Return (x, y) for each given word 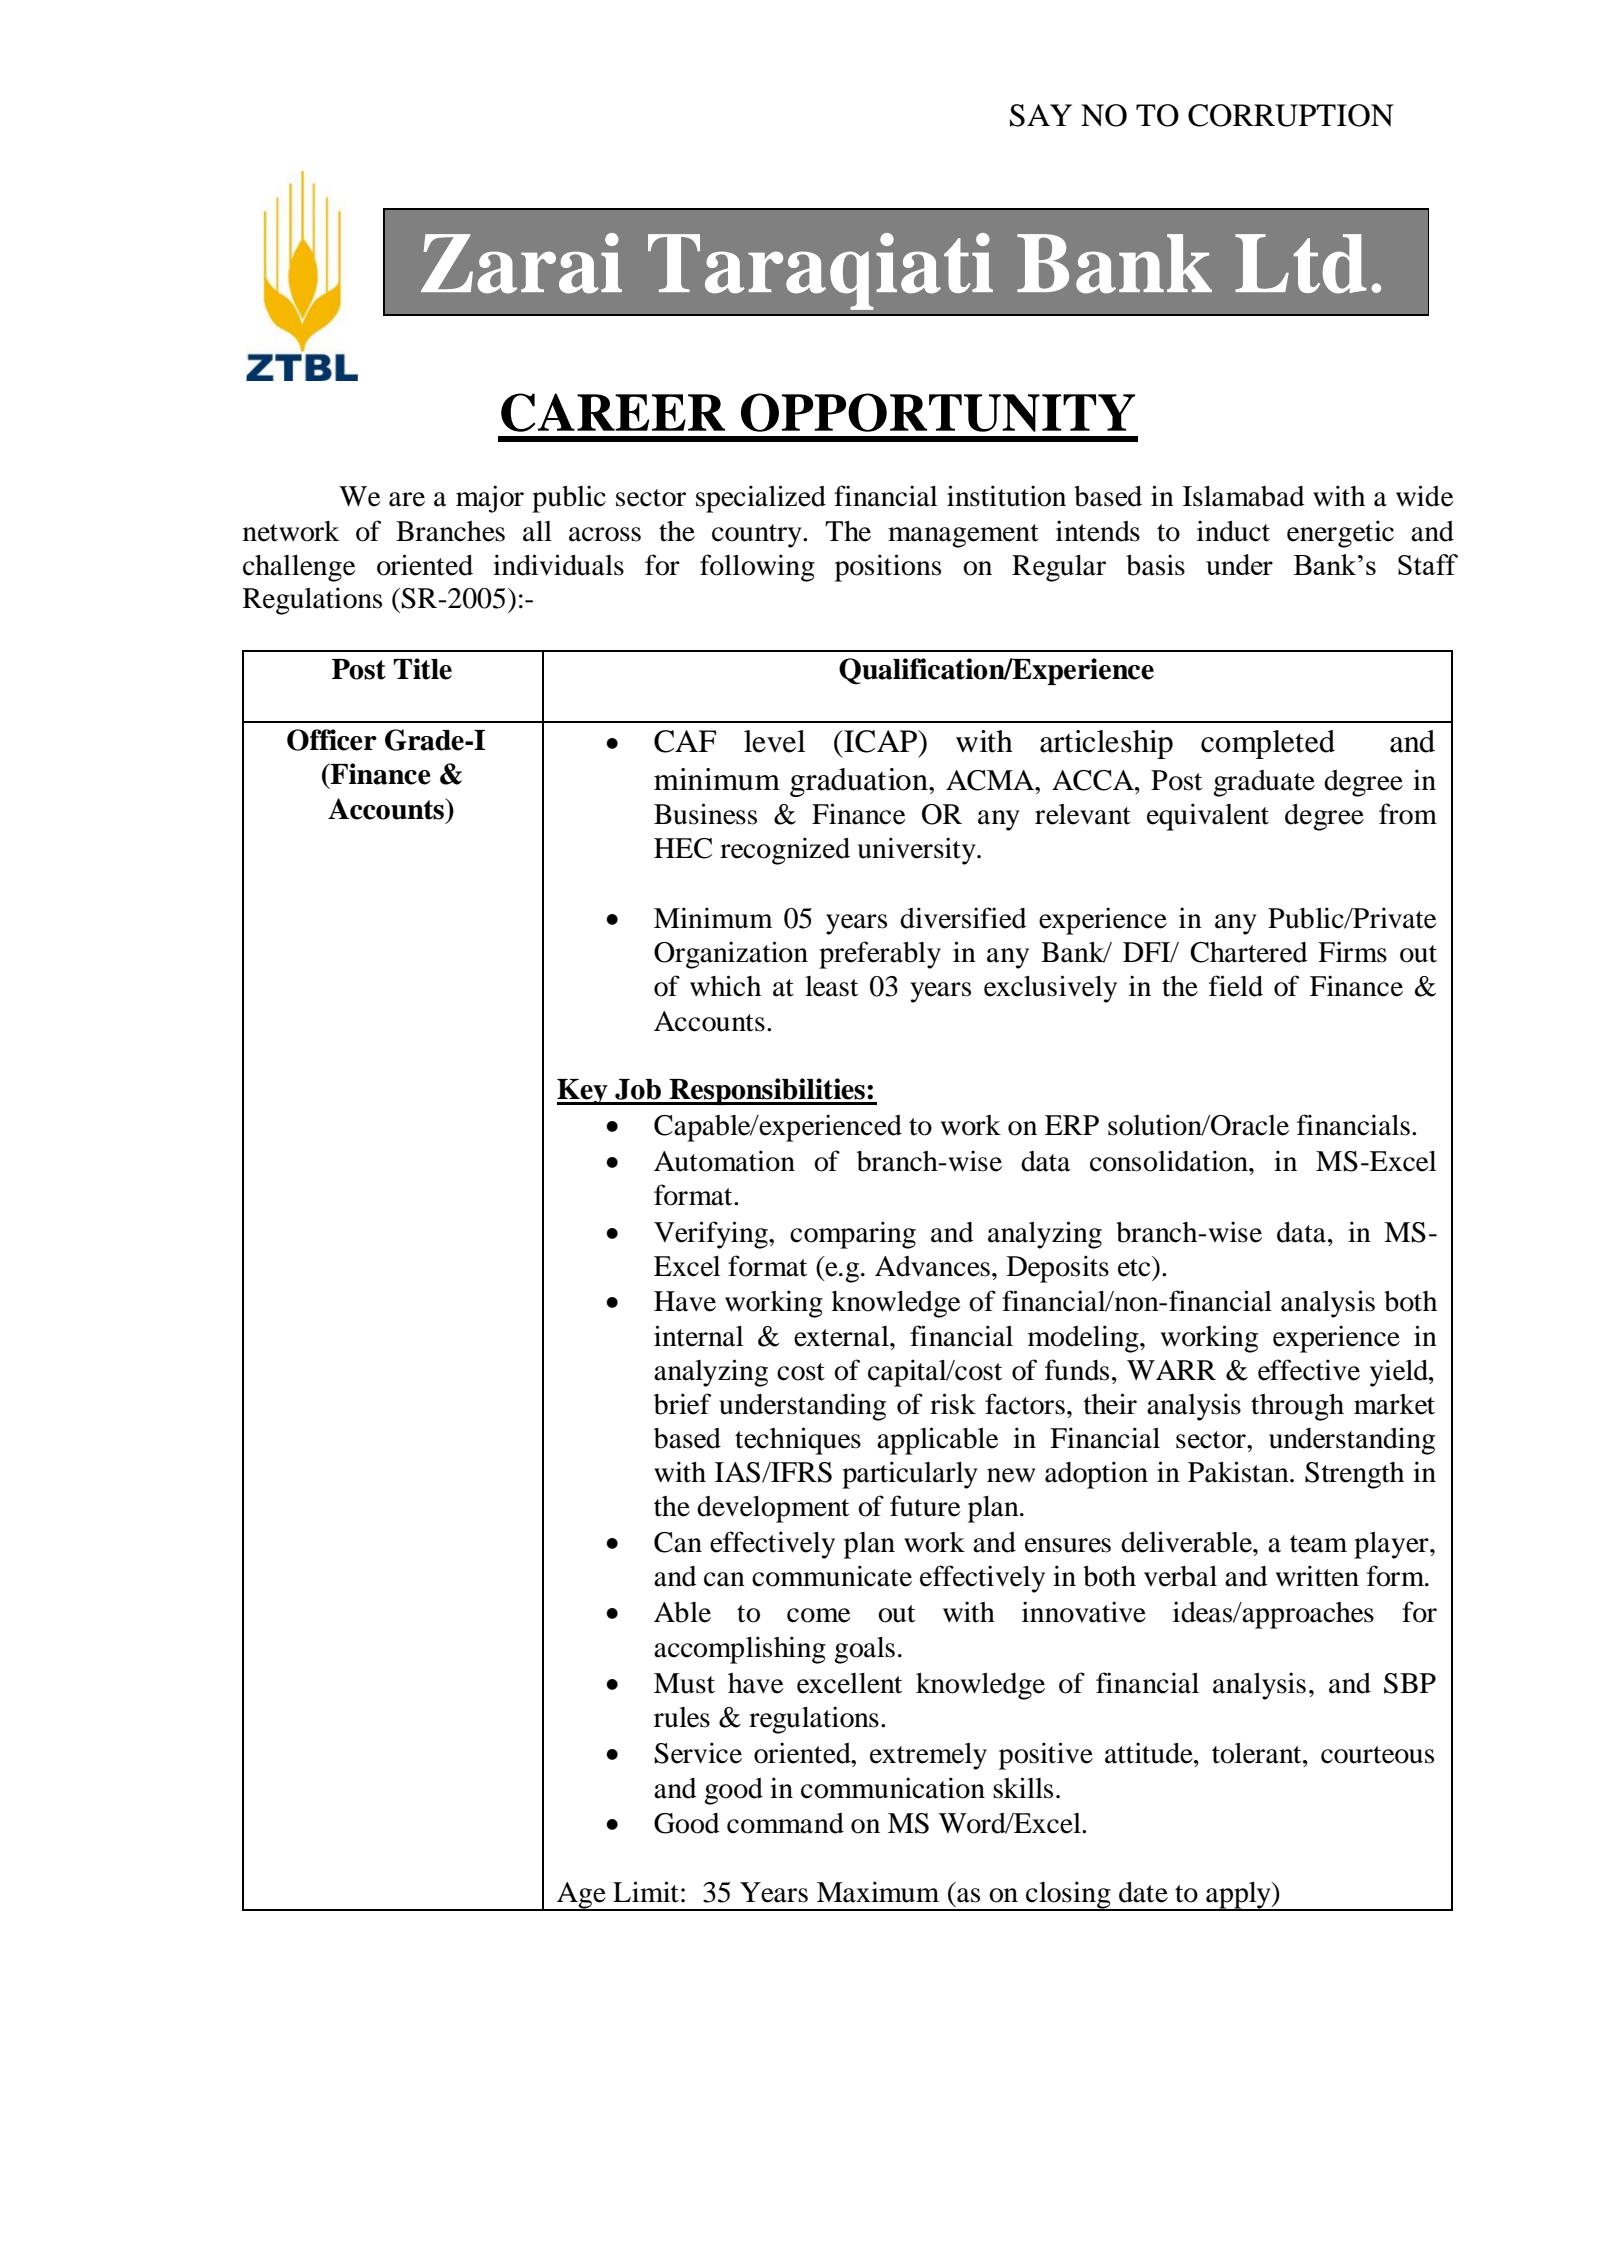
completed (1268, 744)
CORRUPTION (1291, 115)
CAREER (613, 412)
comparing (853, 1235)
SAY (1041, 115)
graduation (860, 782)
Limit (646, 1892)
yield (1400, 1373)
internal (698, 1336)
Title (422, 669)
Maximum (878, 1892)
